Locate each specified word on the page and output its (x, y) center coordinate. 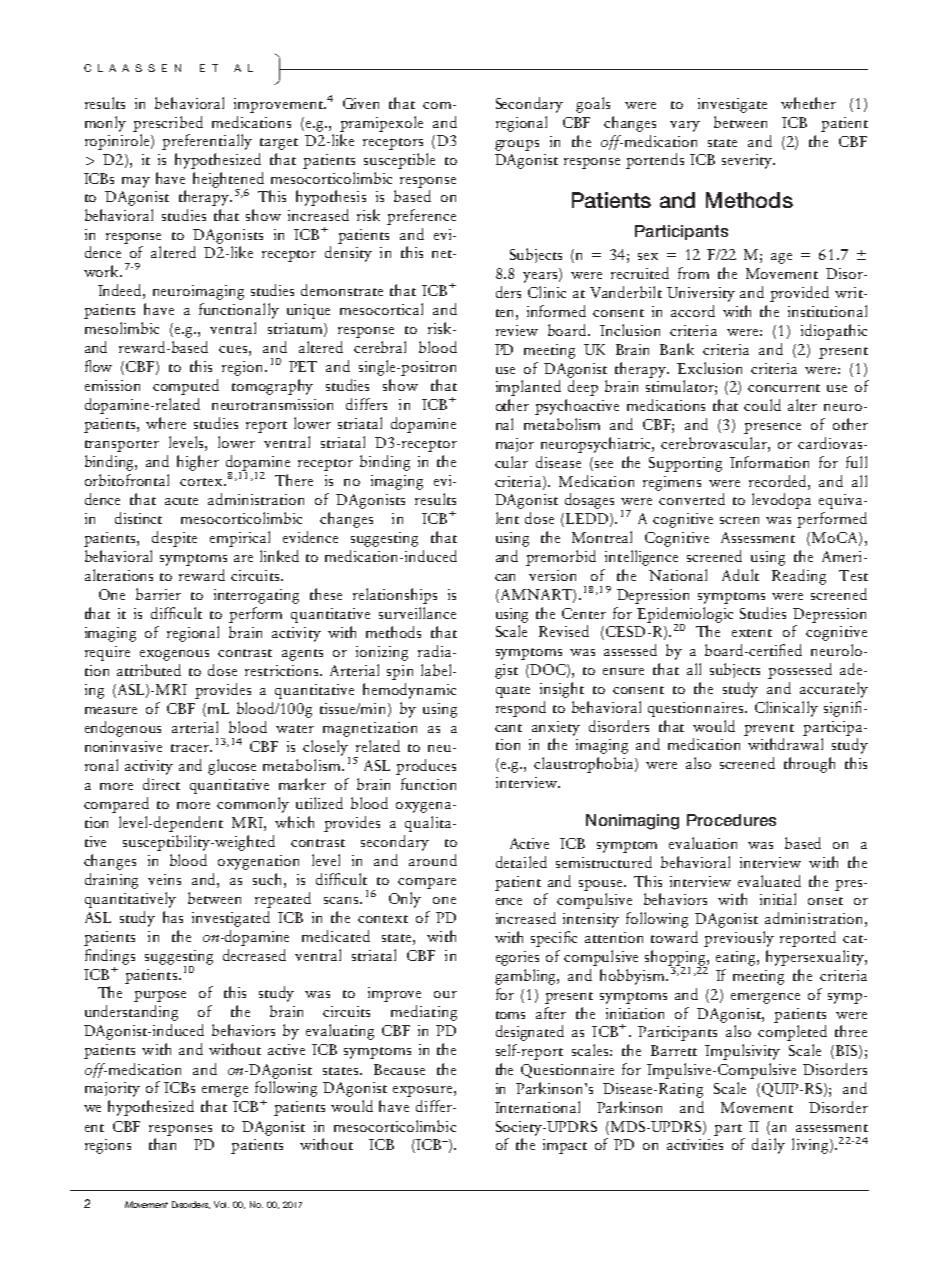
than (162, 1144)
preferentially (207, 142)
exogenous (174, 655)
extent (752, 633)
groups (517, 145)
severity (748, 161)
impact (565, 1146)
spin (400, 672)
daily (768, 1146)
